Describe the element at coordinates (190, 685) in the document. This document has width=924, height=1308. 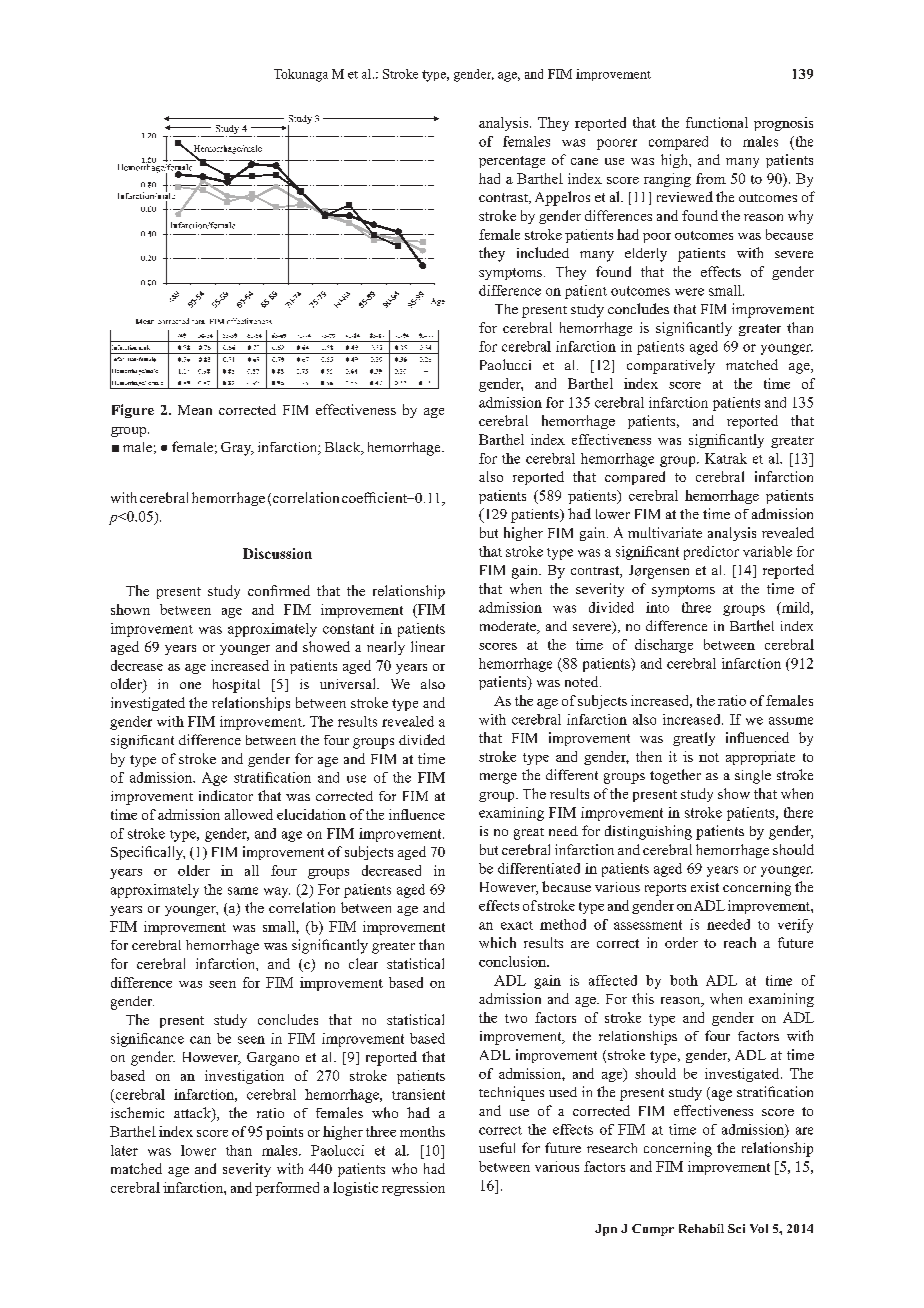
I see `one` at that location.
